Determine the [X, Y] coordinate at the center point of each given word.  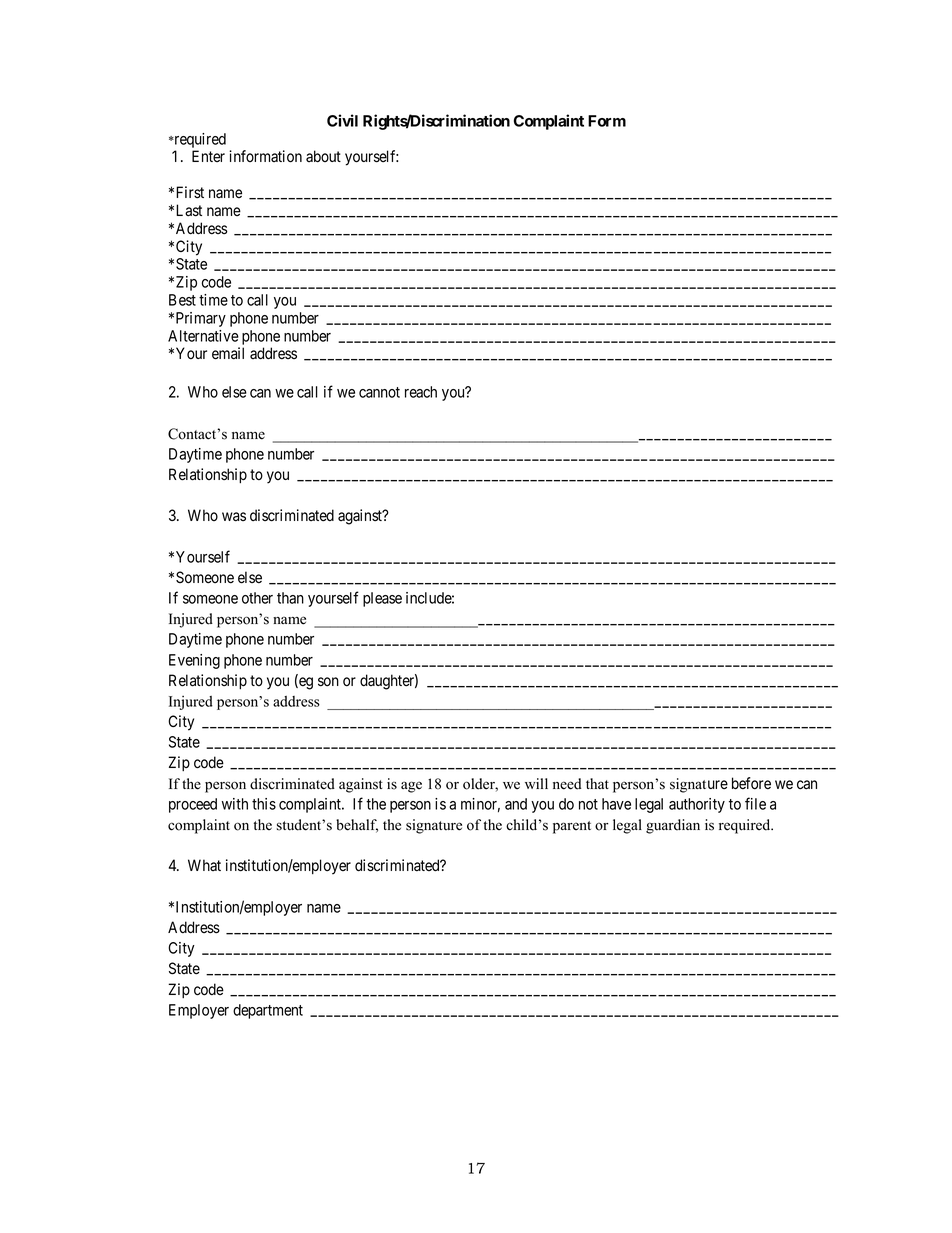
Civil [342, 120]
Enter [208, 156]
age [411, 787]
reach [421, 392]
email [228, 353]
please [382, 599]
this [264, 804]
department [268, 1011]
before [751, 783]
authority [697, 805]
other [257, 598]
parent [572, 827]
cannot [379, 392]
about [323, 156]
